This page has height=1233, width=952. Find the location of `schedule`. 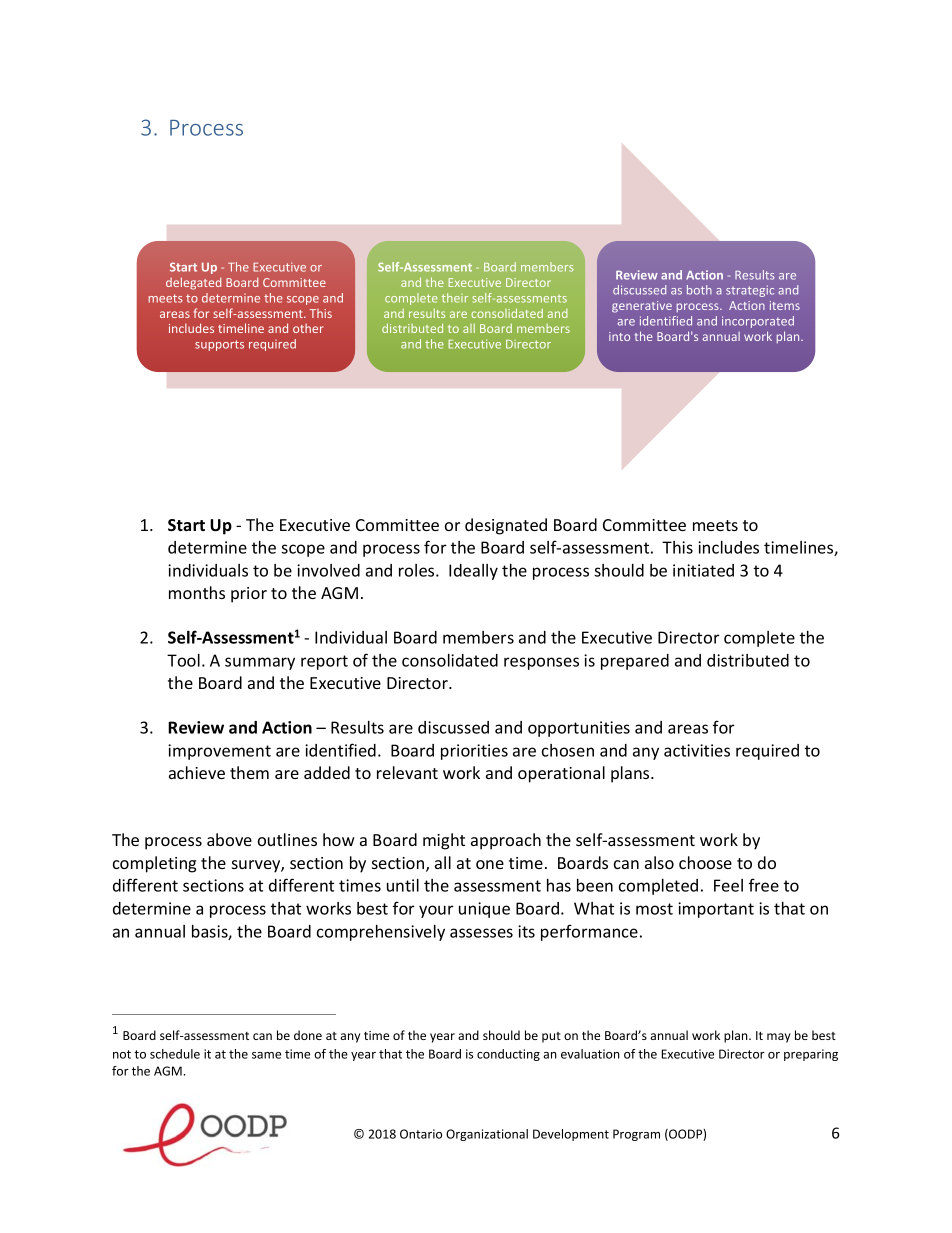

schedule is located at coordinates (175, 1054).
